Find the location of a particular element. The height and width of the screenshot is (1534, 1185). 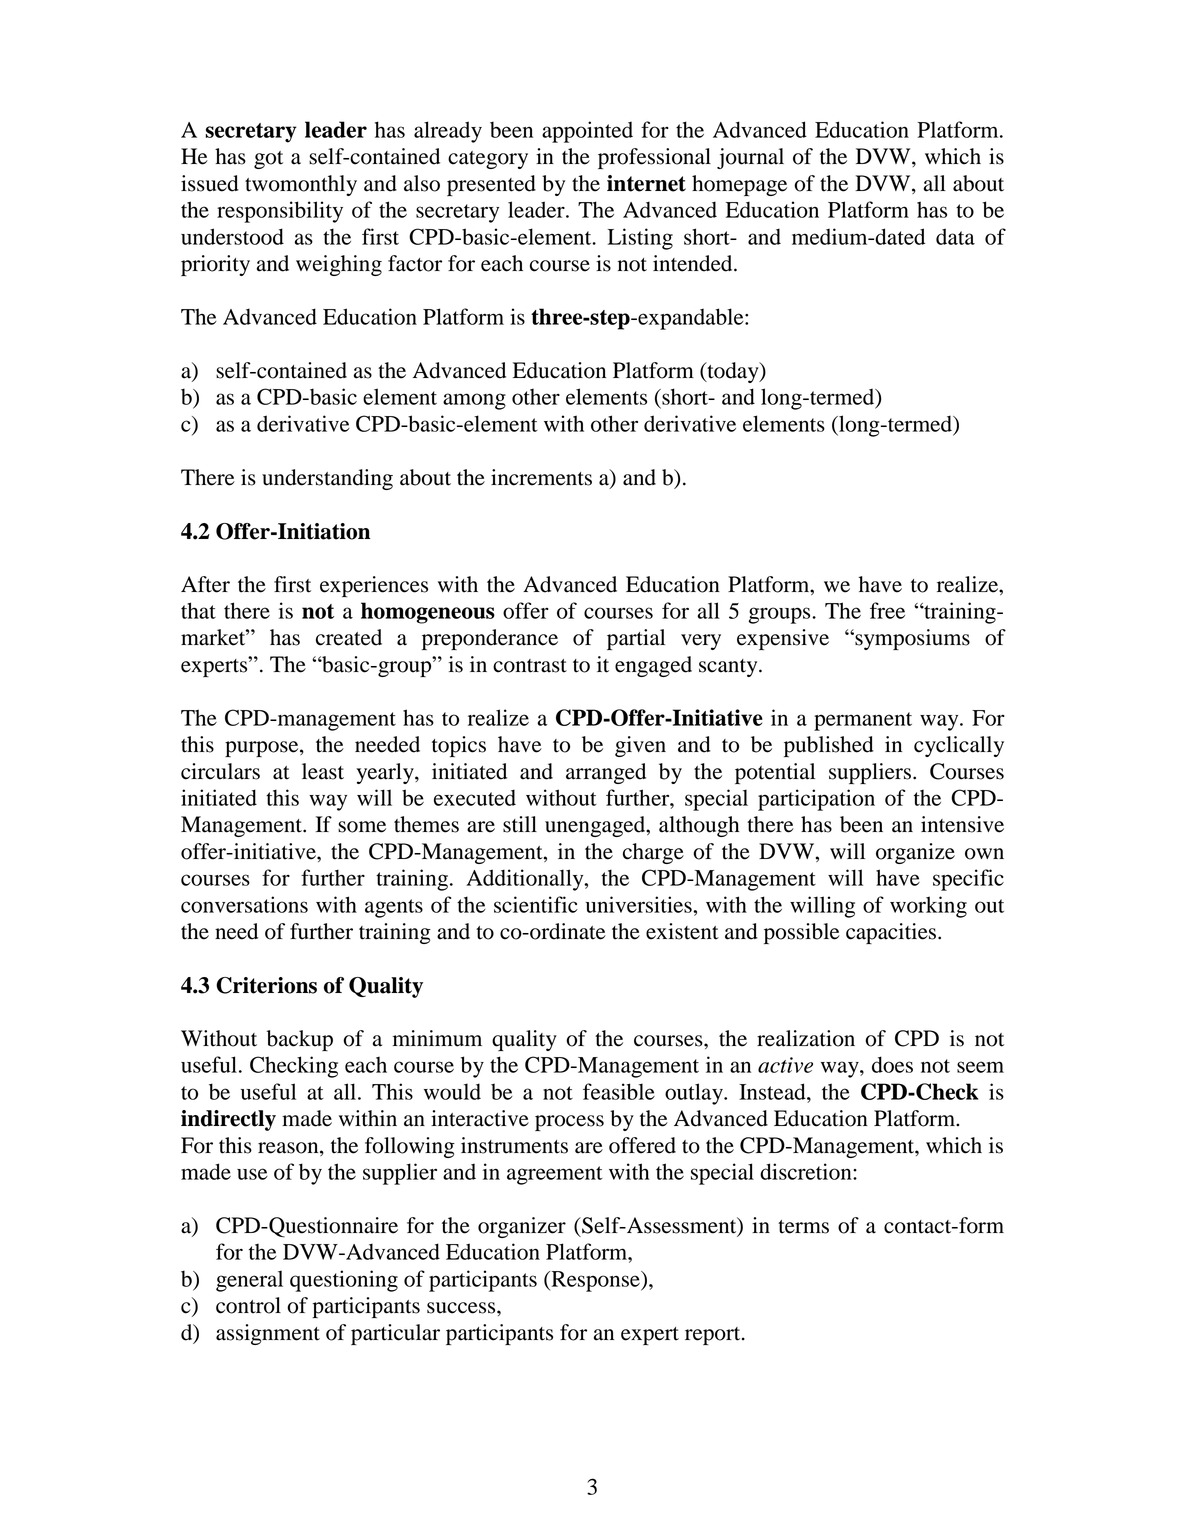

universities is located at coordinates (640, 904).
